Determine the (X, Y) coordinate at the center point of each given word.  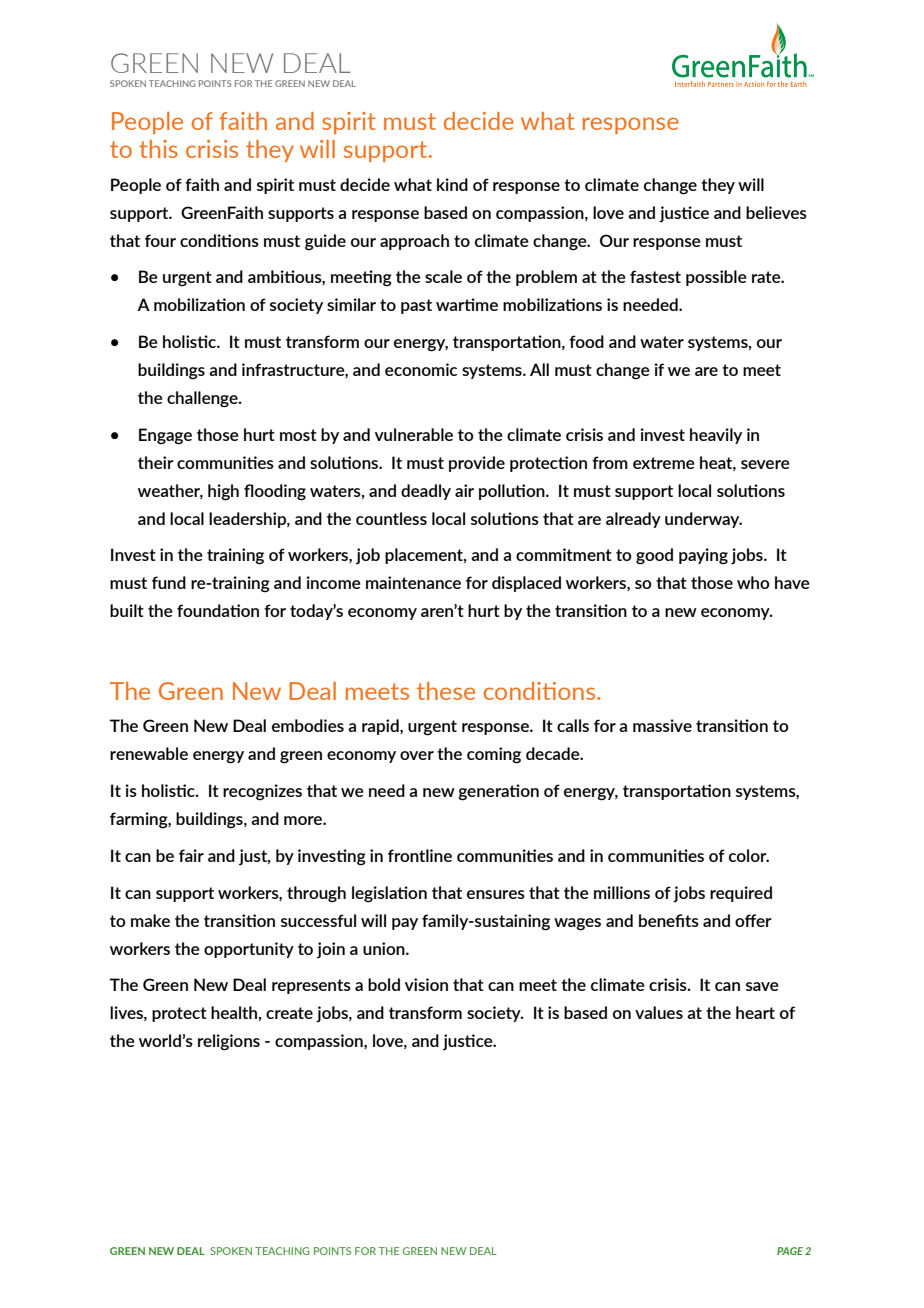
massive (662, 725)
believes (776, 212)
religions (229, 1042)
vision (426, 984)
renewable (149, 753)
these (446, 691)
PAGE (790, 1251)
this (158, 149)
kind (452, 184)
